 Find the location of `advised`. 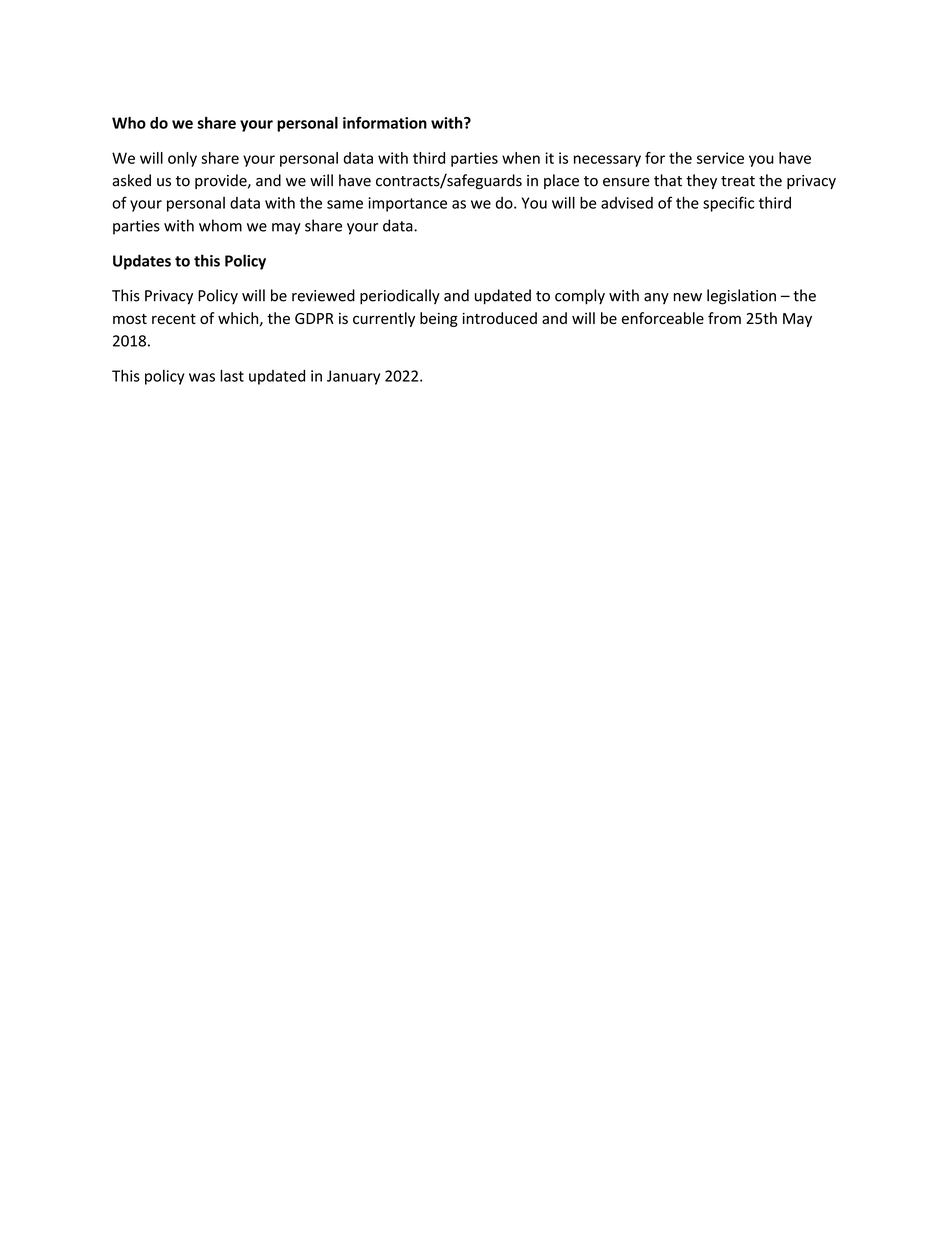

advised is located at coordinates (627, 203).
